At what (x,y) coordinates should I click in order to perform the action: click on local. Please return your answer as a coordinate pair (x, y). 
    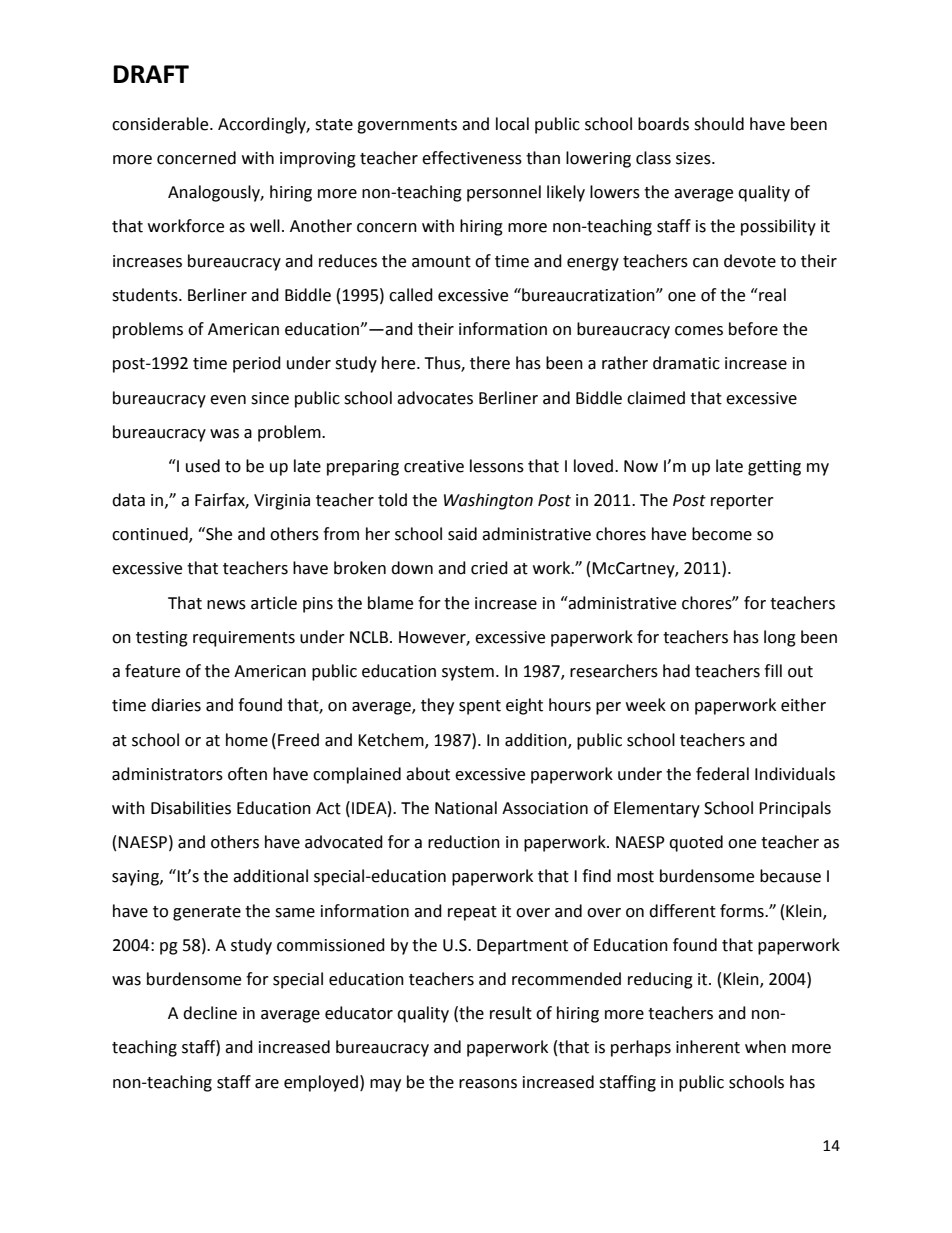
    Looking at the image, I should click on (512, 124).
